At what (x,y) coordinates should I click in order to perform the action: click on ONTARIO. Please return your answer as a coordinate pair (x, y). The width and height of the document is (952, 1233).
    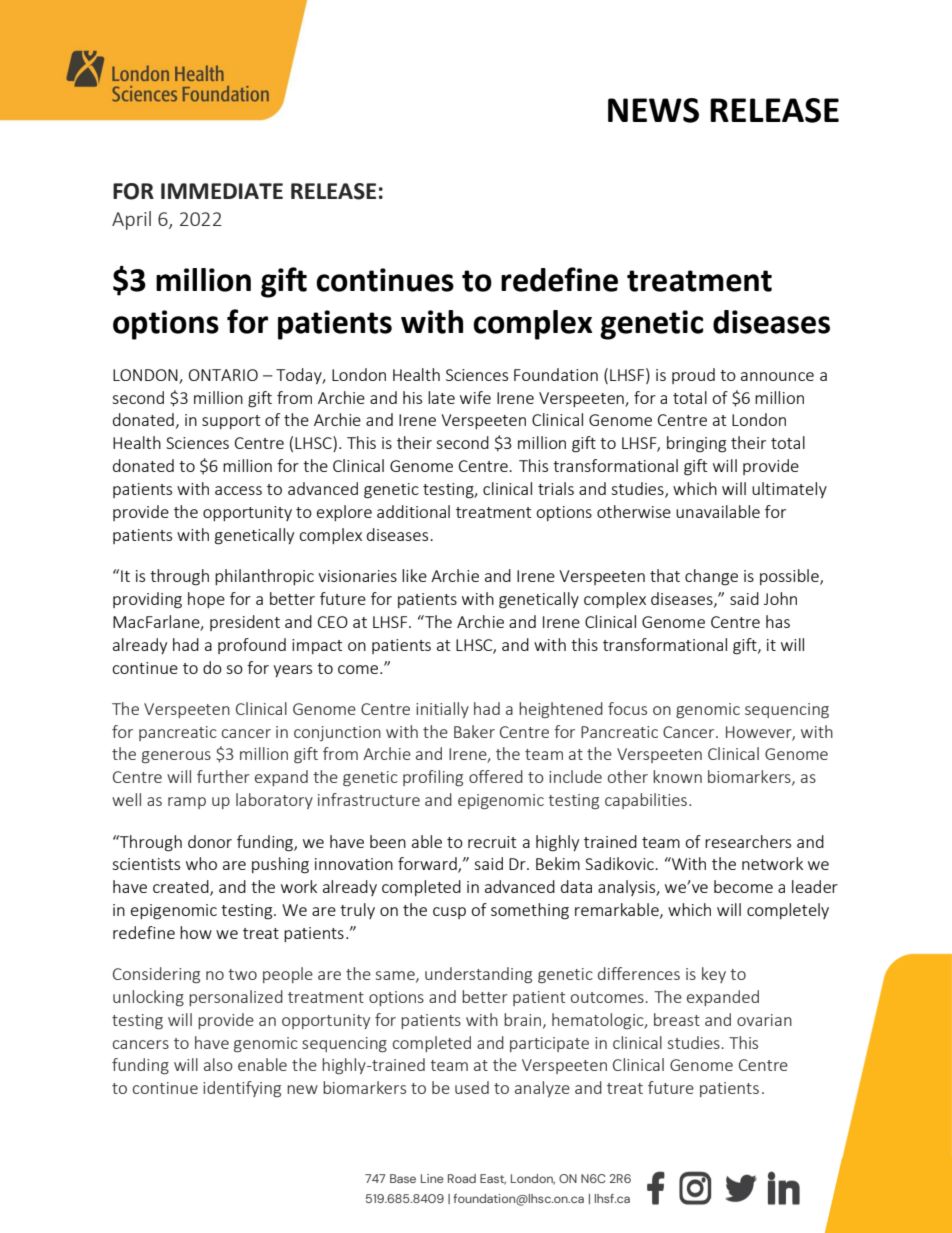
    Looking at the image, I should click on (223, 375).
